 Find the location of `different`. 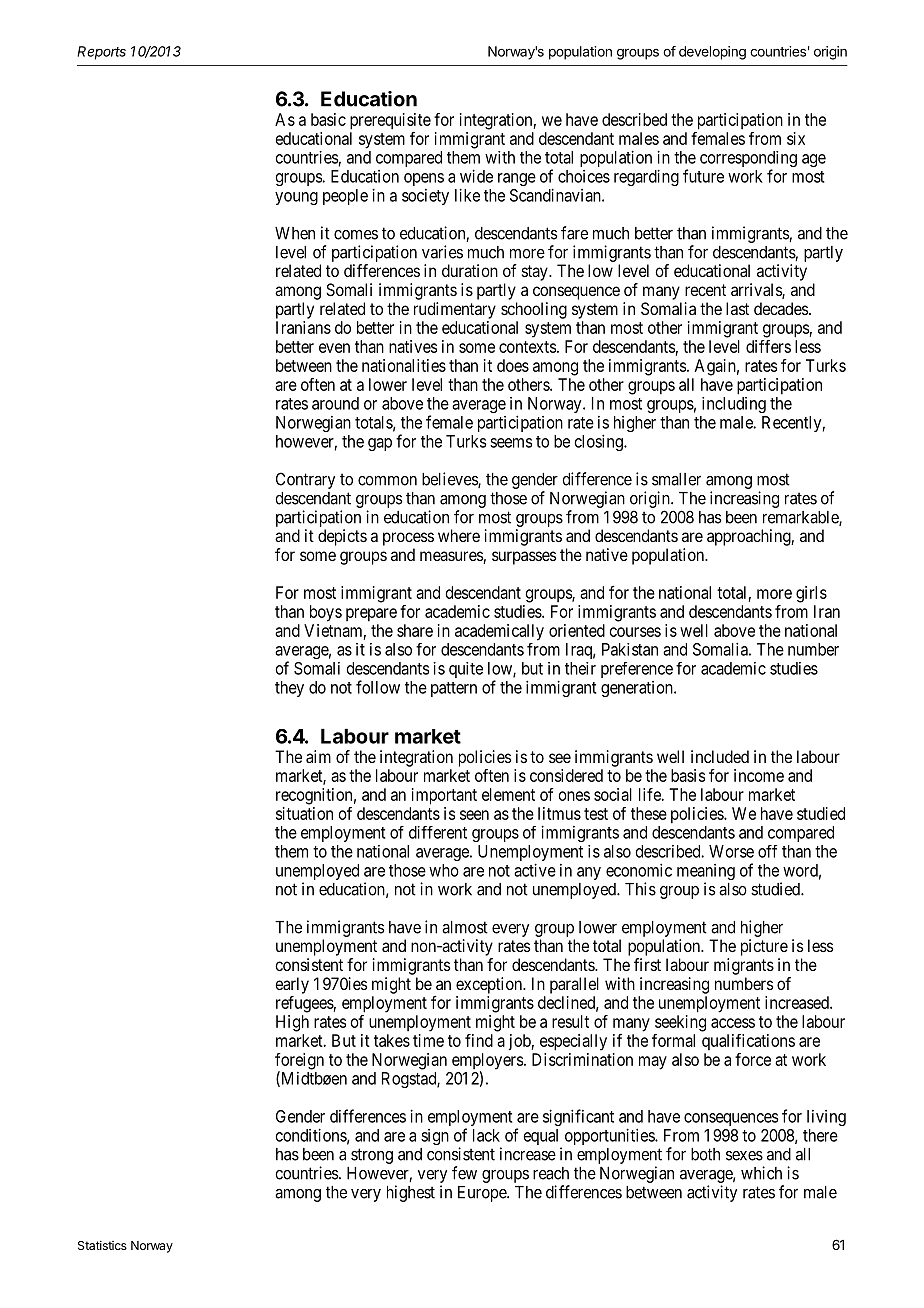

different is located at coordinates (438, 832).
